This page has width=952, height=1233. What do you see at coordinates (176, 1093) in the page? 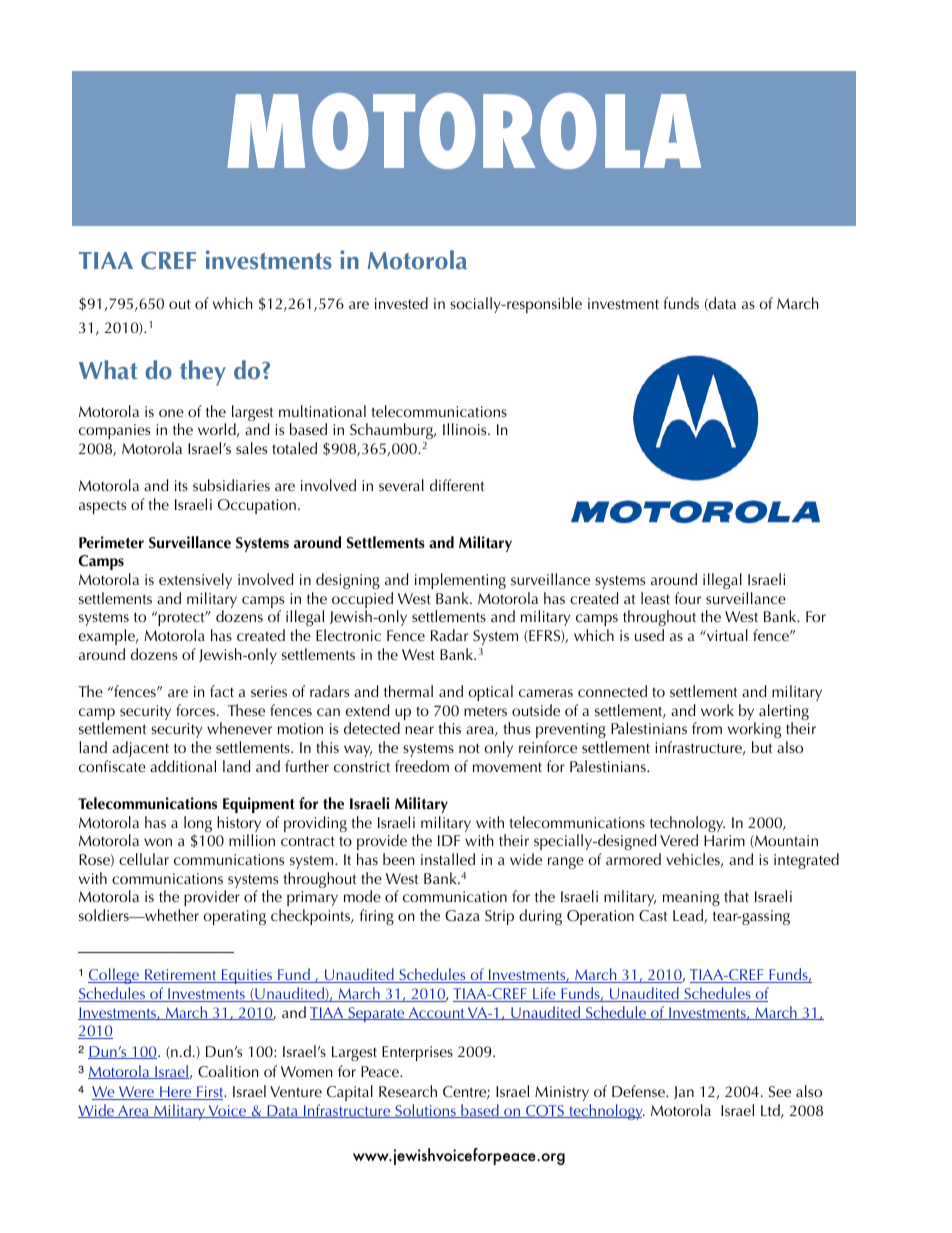
I see `Here` at bounding box center [176, 1093].
